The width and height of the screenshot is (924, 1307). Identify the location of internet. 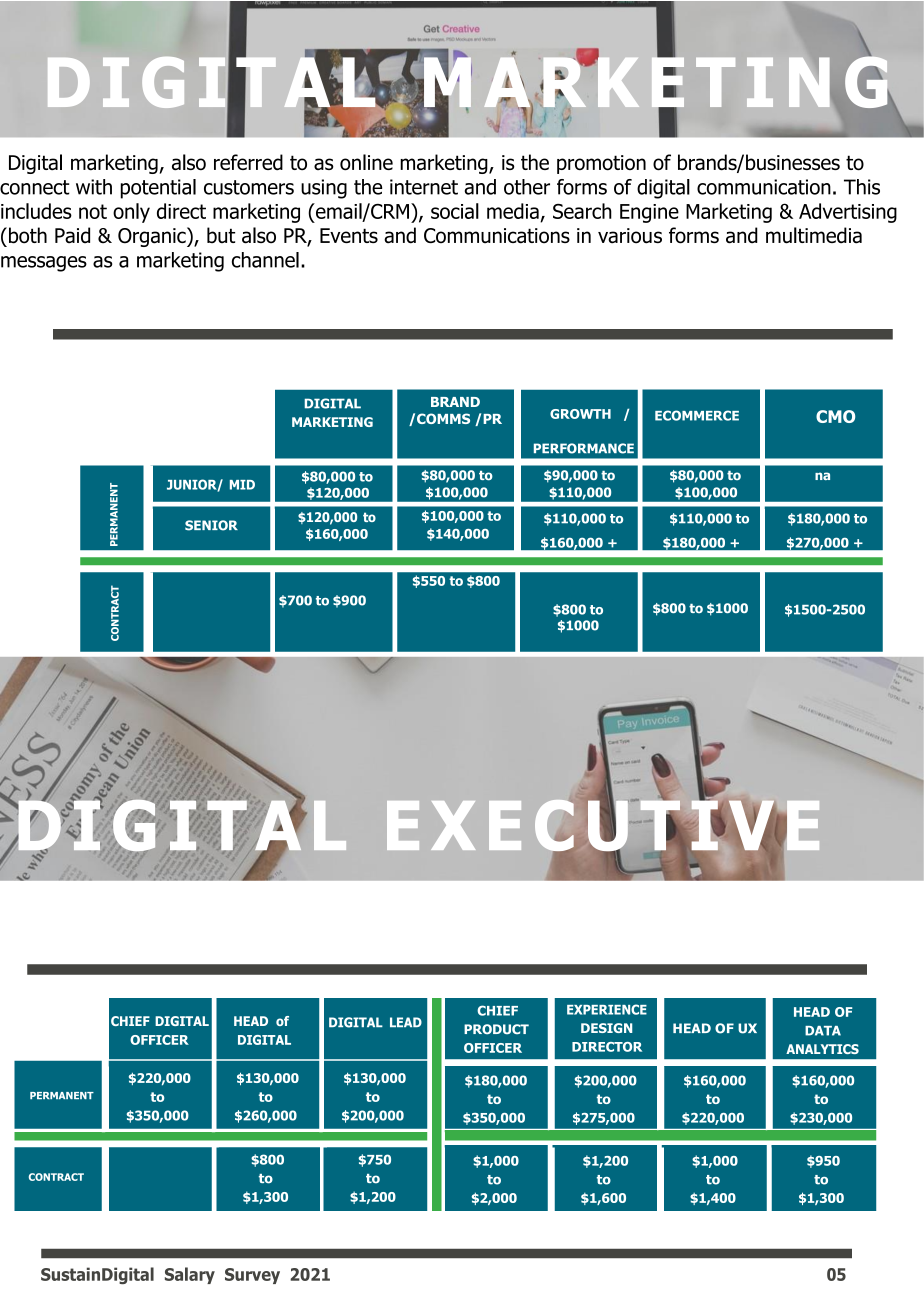
(424, 187).
